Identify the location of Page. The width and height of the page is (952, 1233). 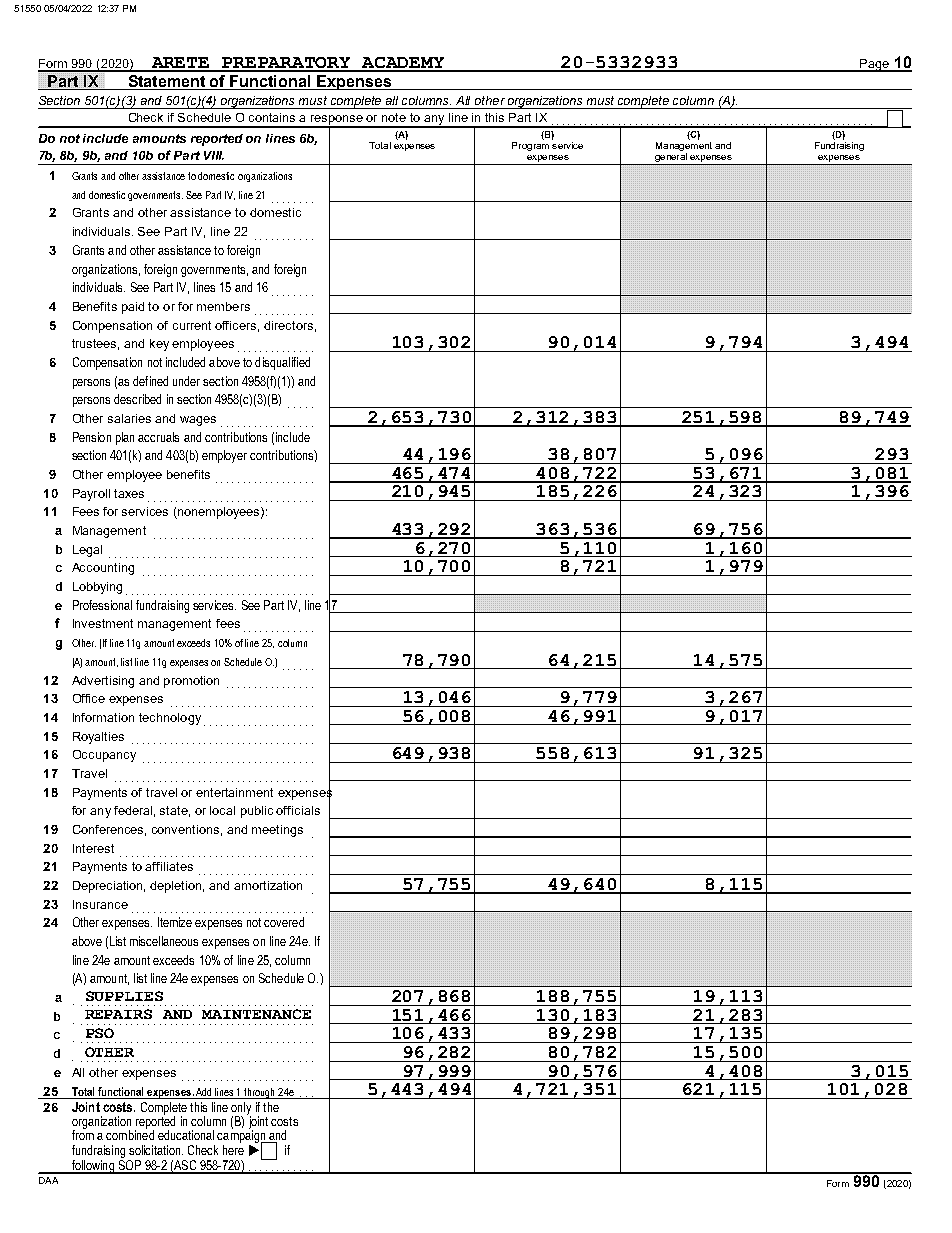
(874, 65).
